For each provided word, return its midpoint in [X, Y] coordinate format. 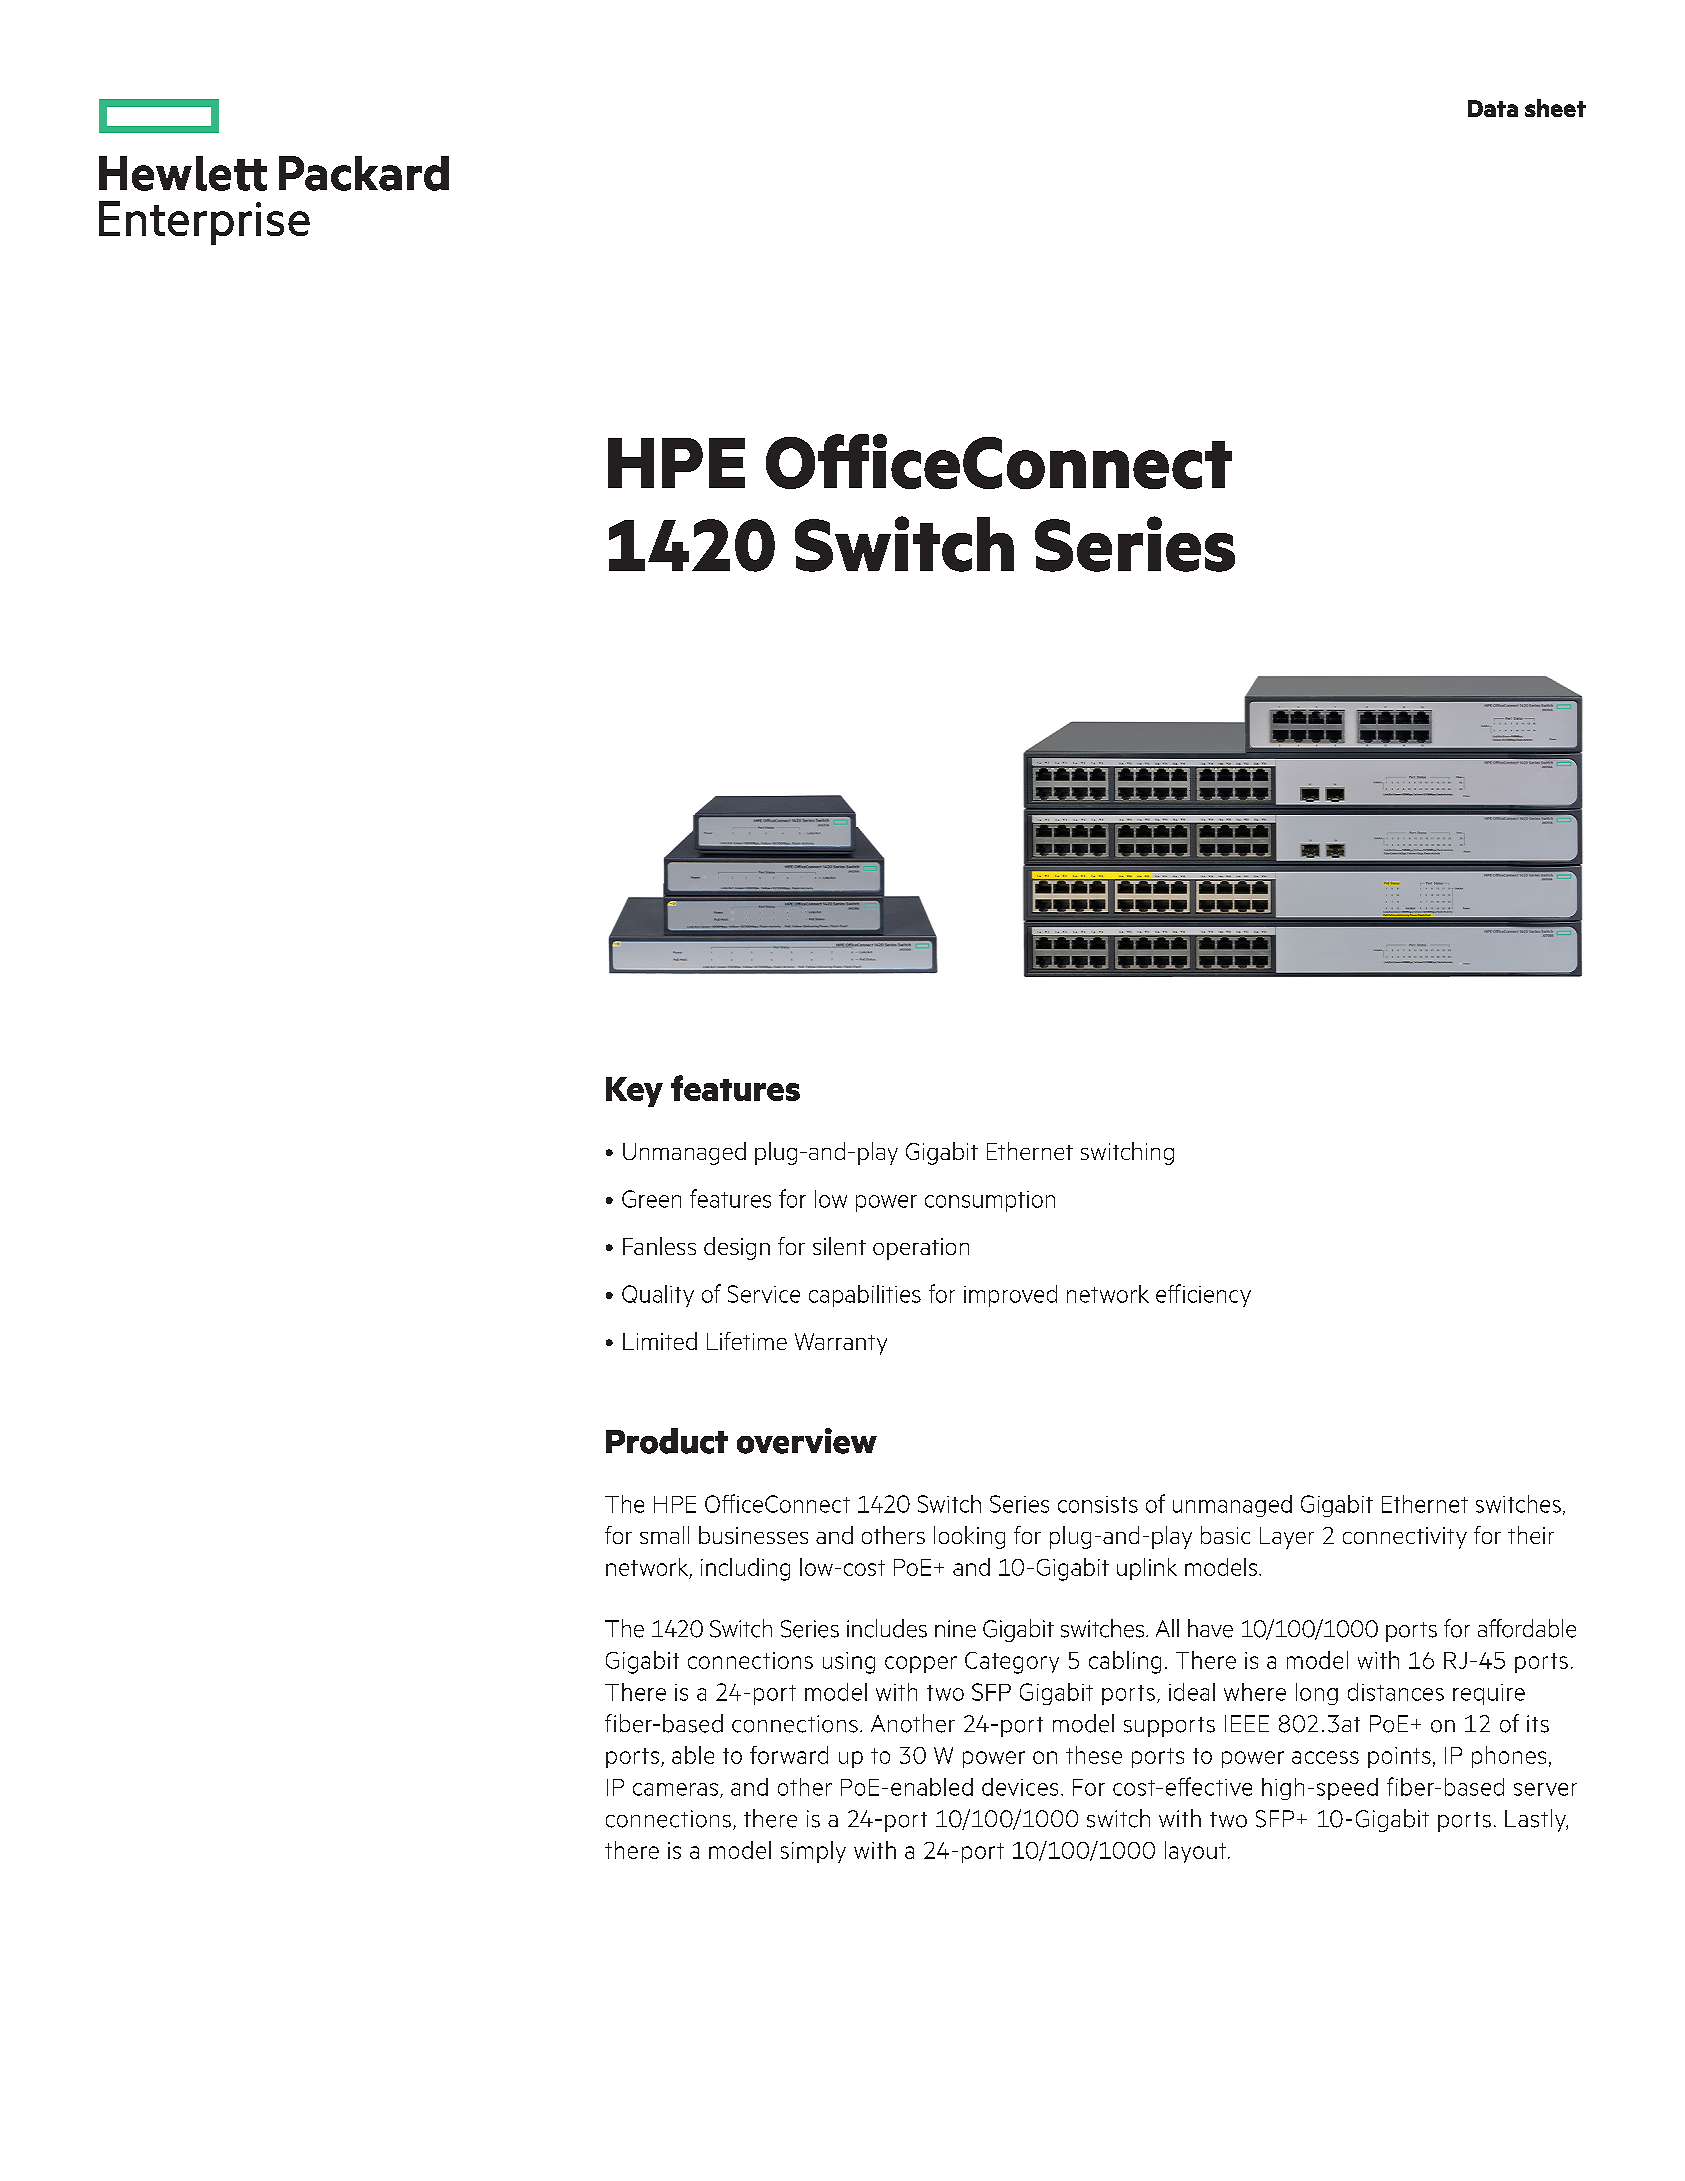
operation [921, 1249]
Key [634, 1092]
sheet [1555, 108]
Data [1493, 108]
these [1094, 1755]
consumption [990, 1201]
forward [789, 1755]
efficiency [1203, 1295]
